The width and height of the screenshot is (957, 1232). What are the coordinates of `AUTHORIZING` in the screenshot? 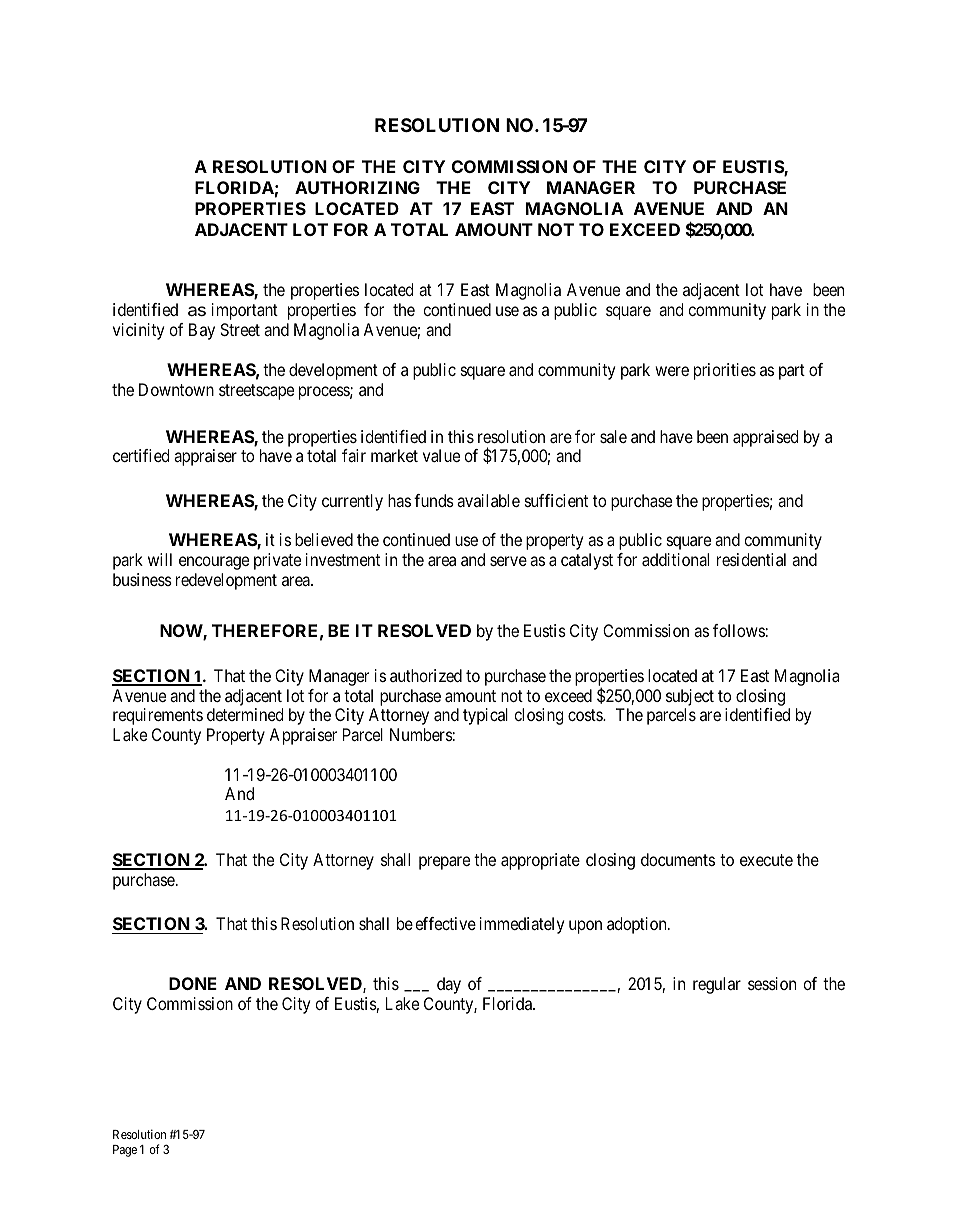 It's located at (357, 187).
